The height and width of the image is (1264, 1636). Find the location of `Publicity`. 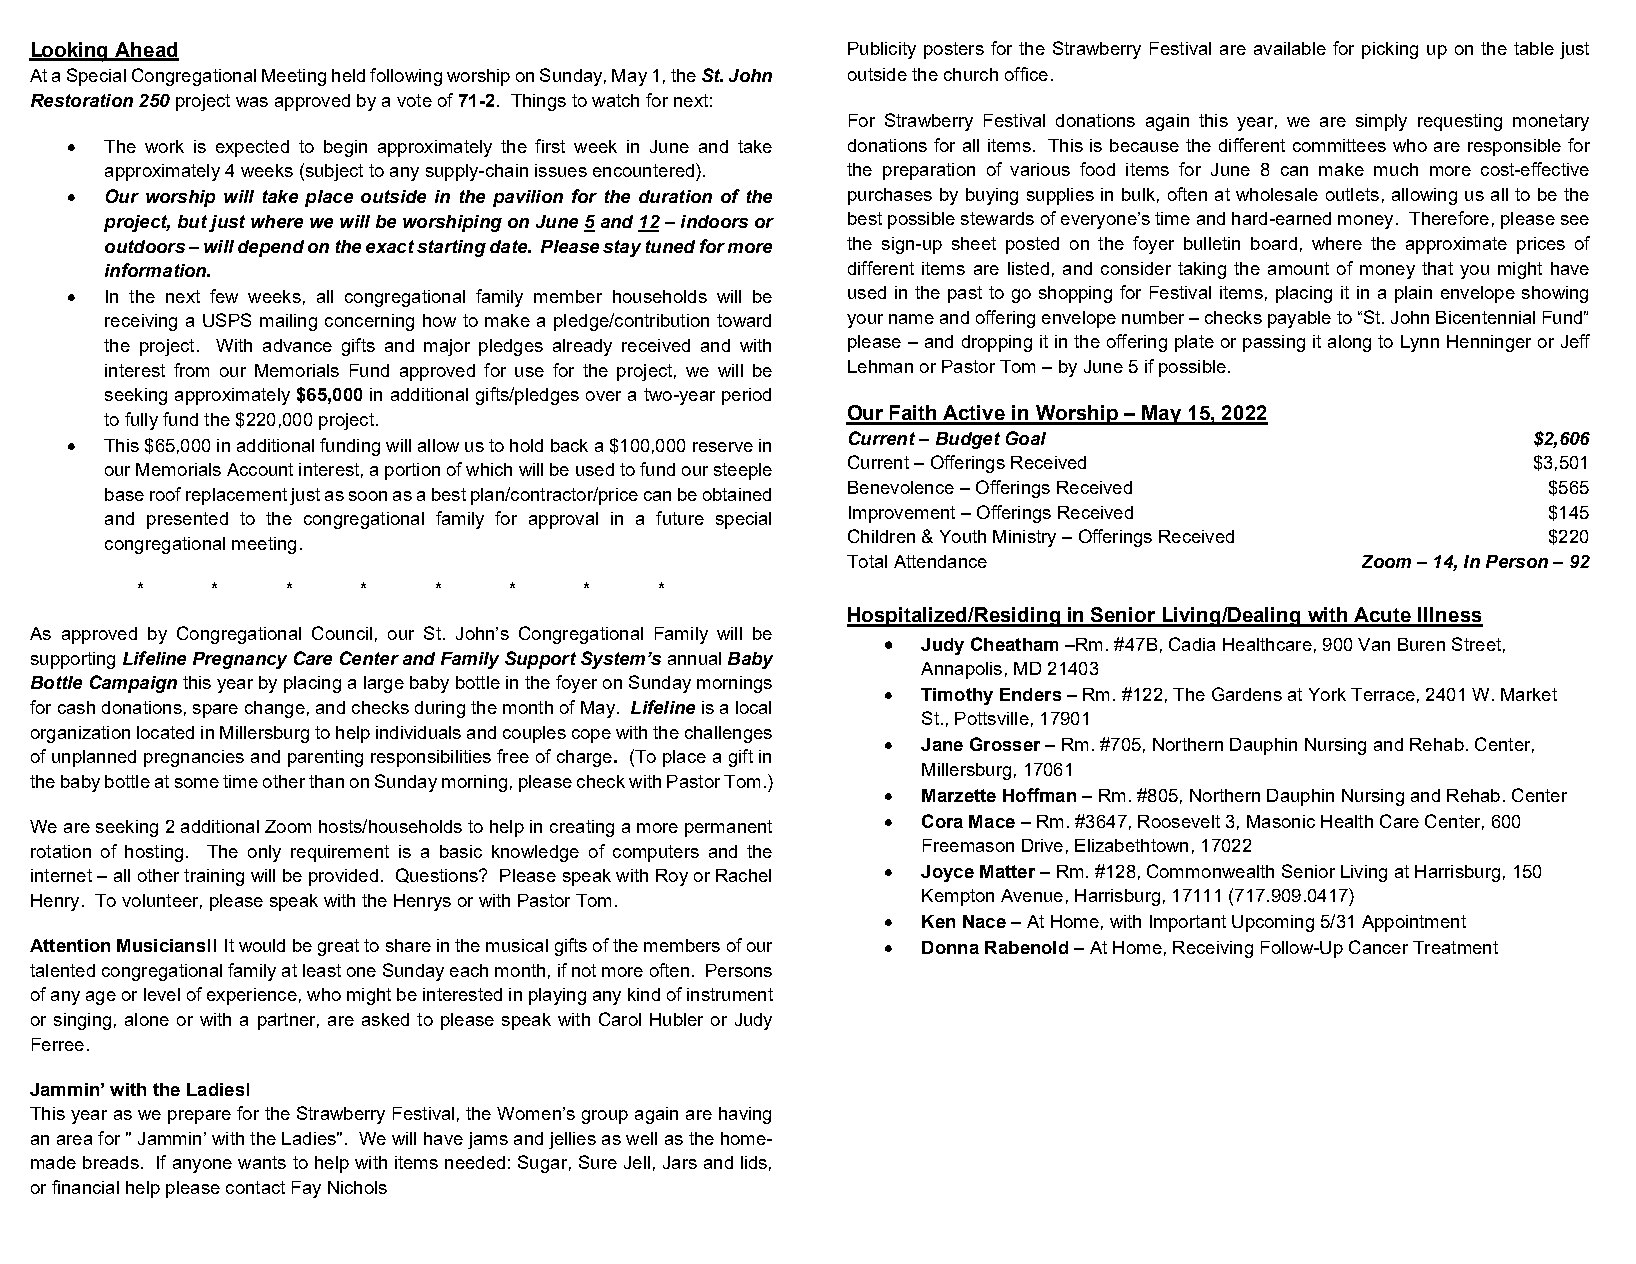

Publicity is located at coordinates (882, 50).
